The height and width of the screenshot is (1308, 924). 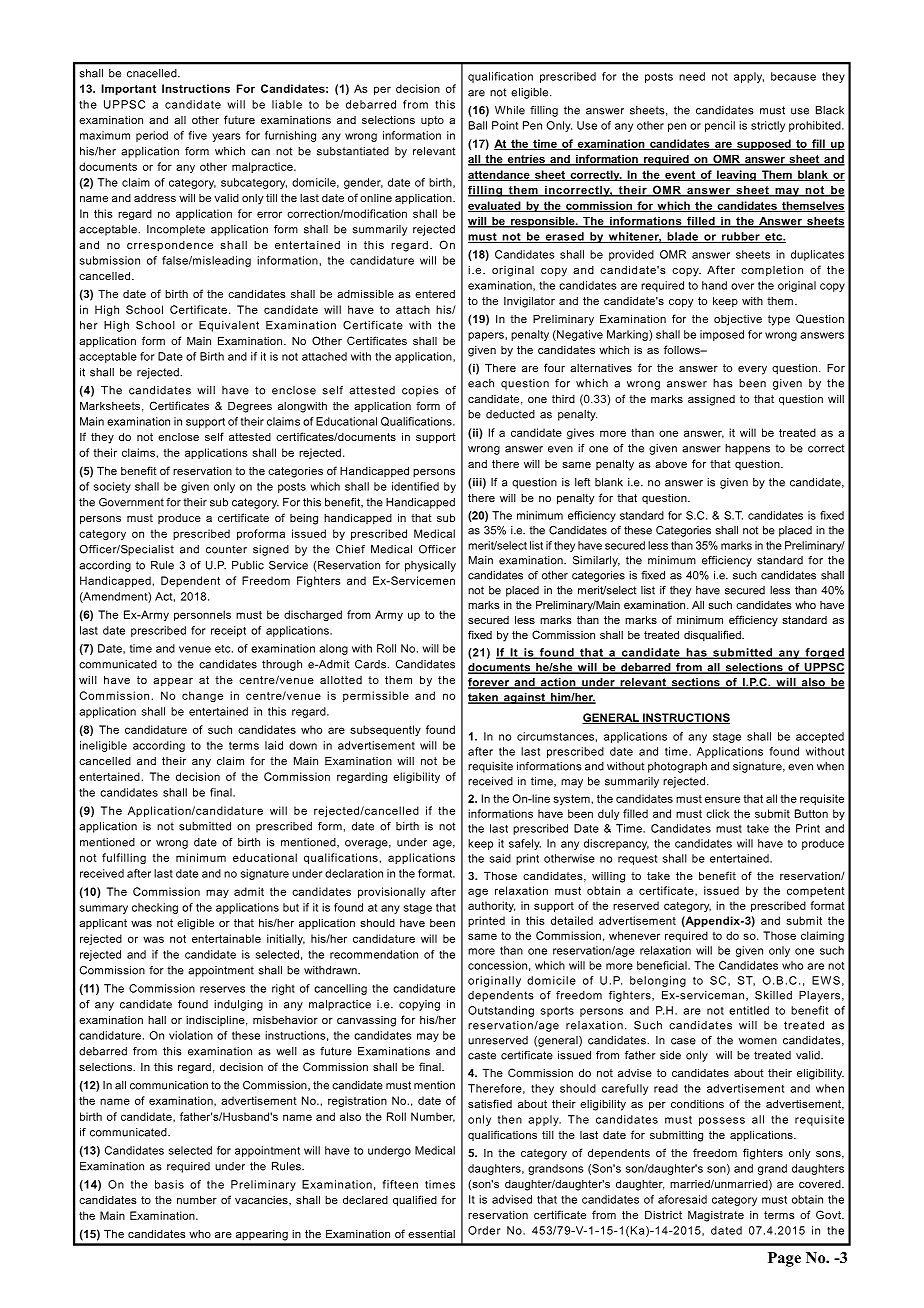 I want to click on Degrees, so click(x=250, y=407).
